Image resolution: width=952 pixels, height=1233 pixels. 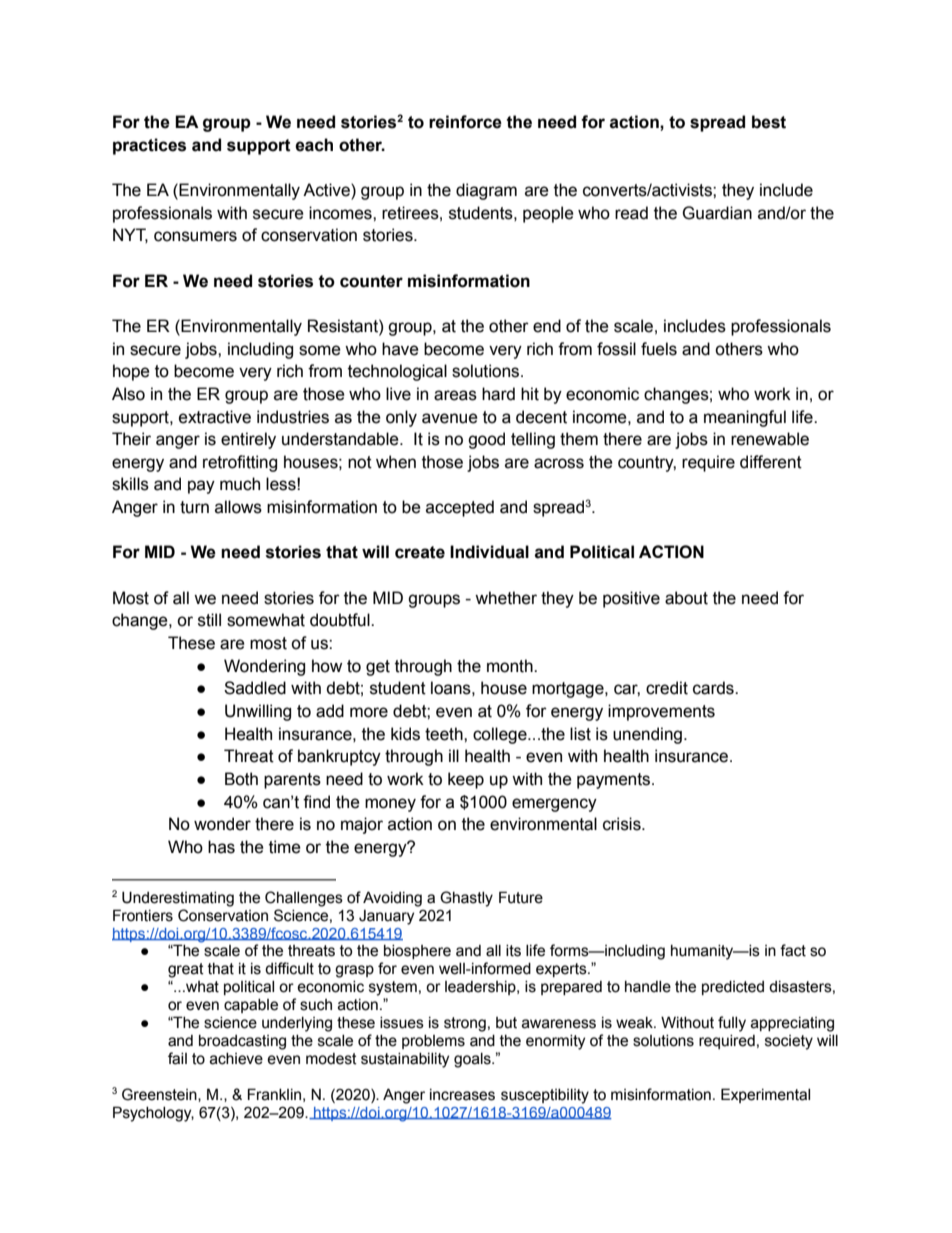 What do you see at coordinates (465, 122) in the image?
I see `reinforce` at bounding box center [465, 122].
